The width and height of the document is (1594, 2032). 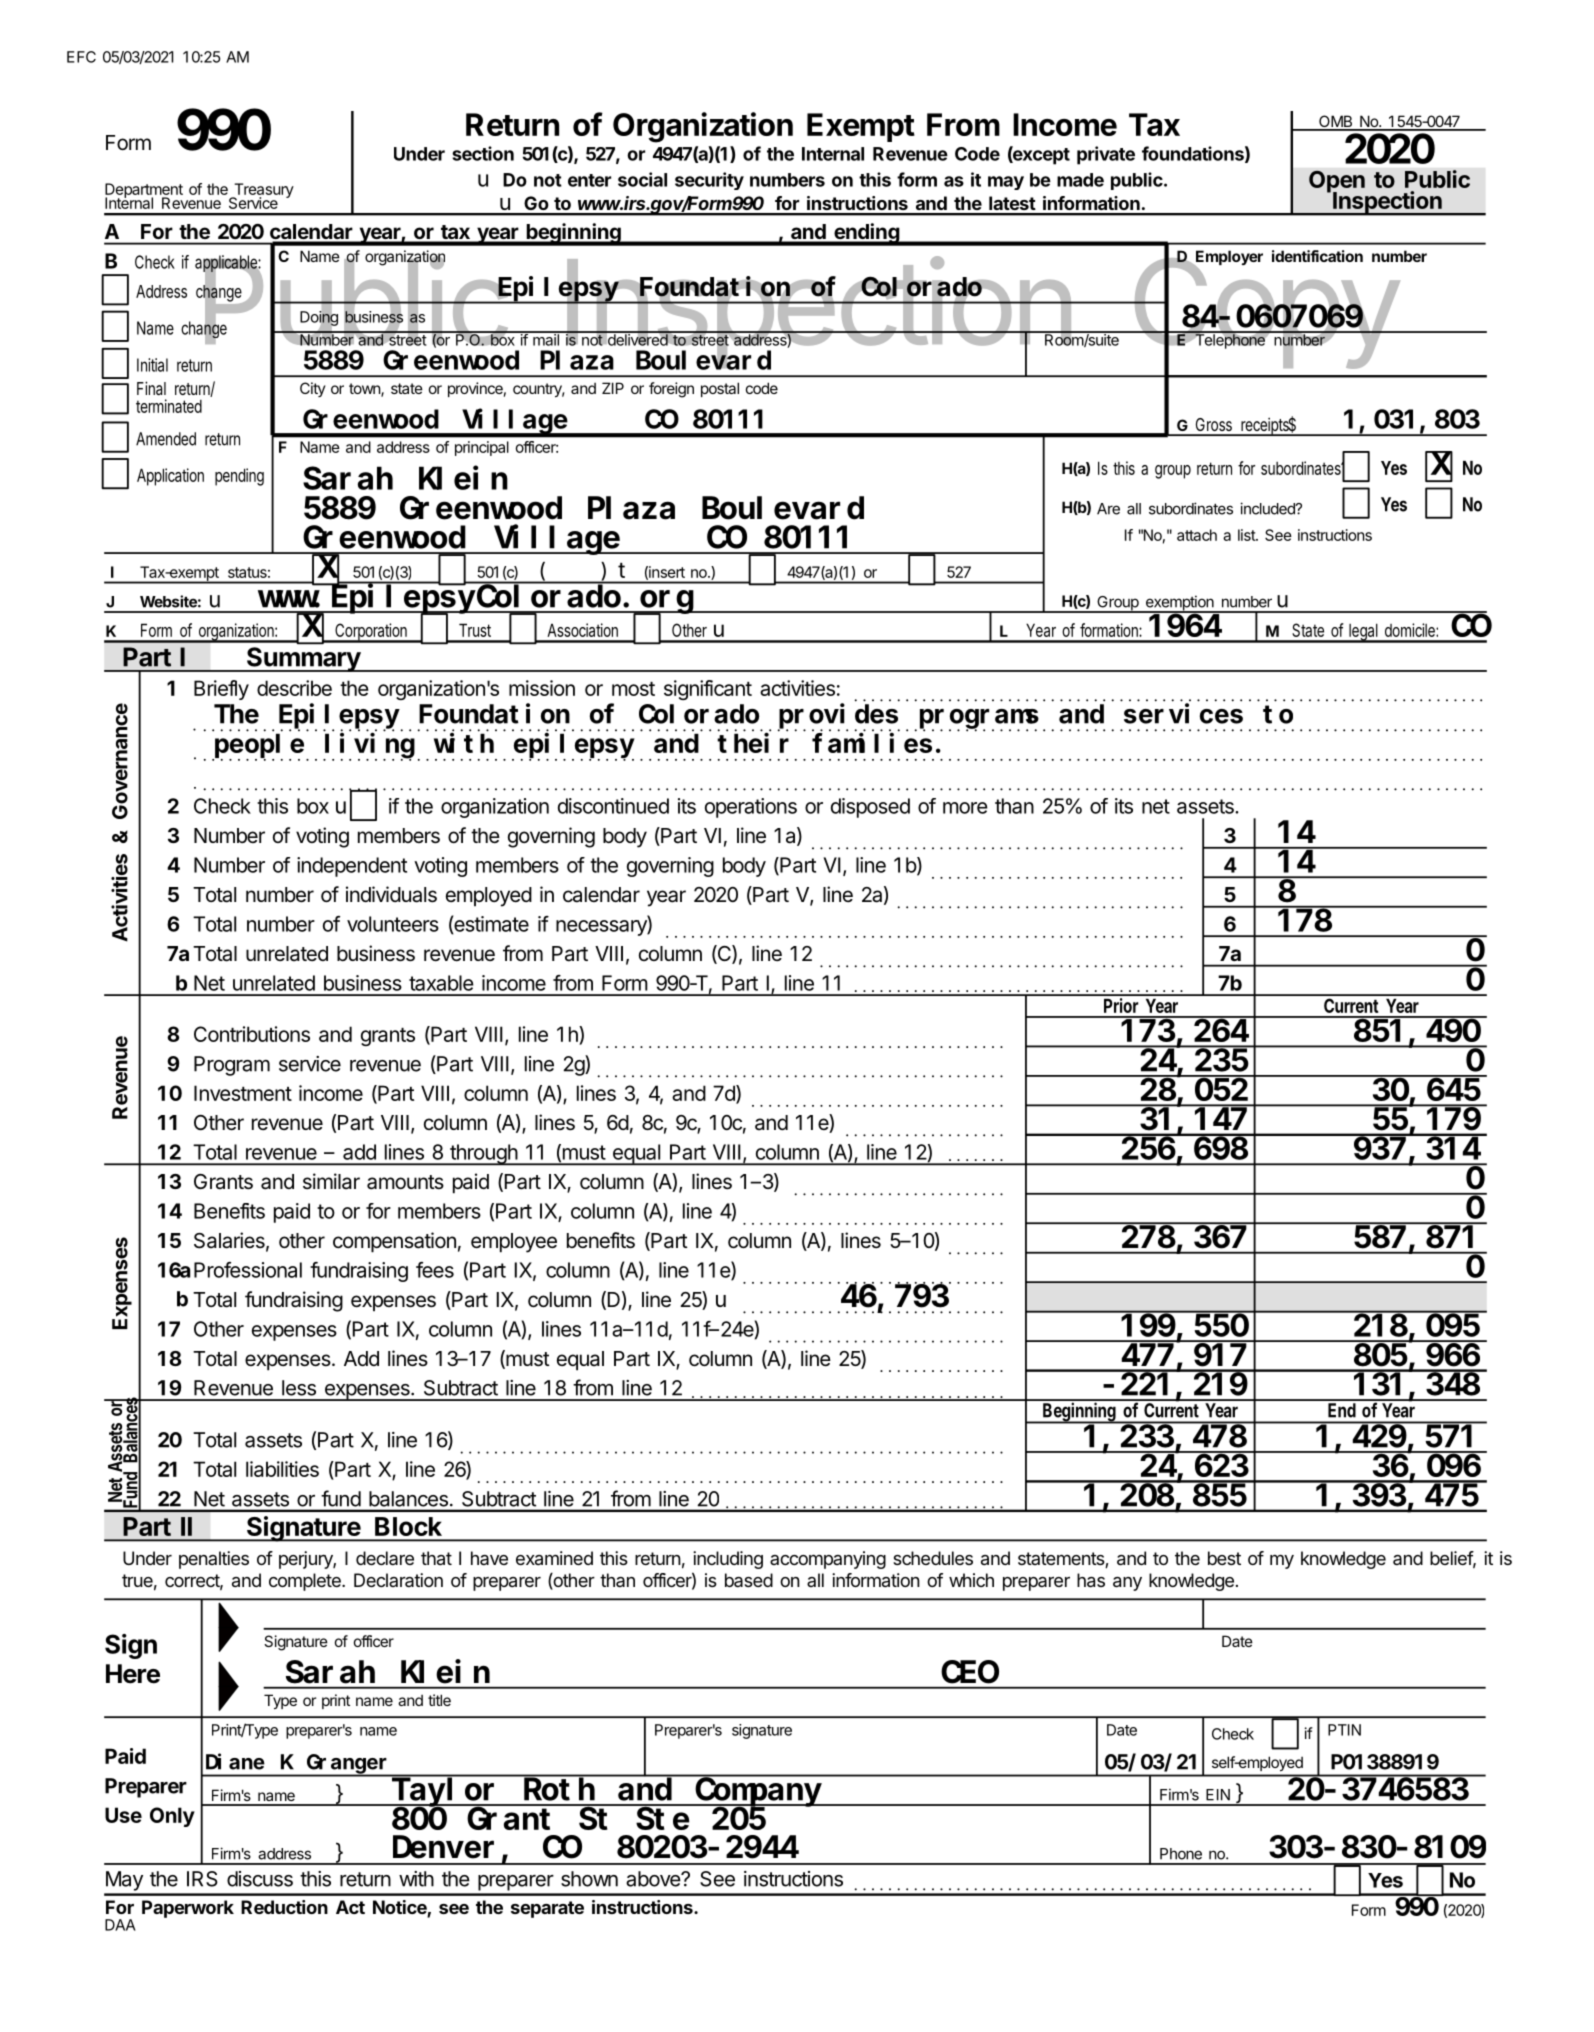 I want to click on employee, so click(x=514, y=1243).
